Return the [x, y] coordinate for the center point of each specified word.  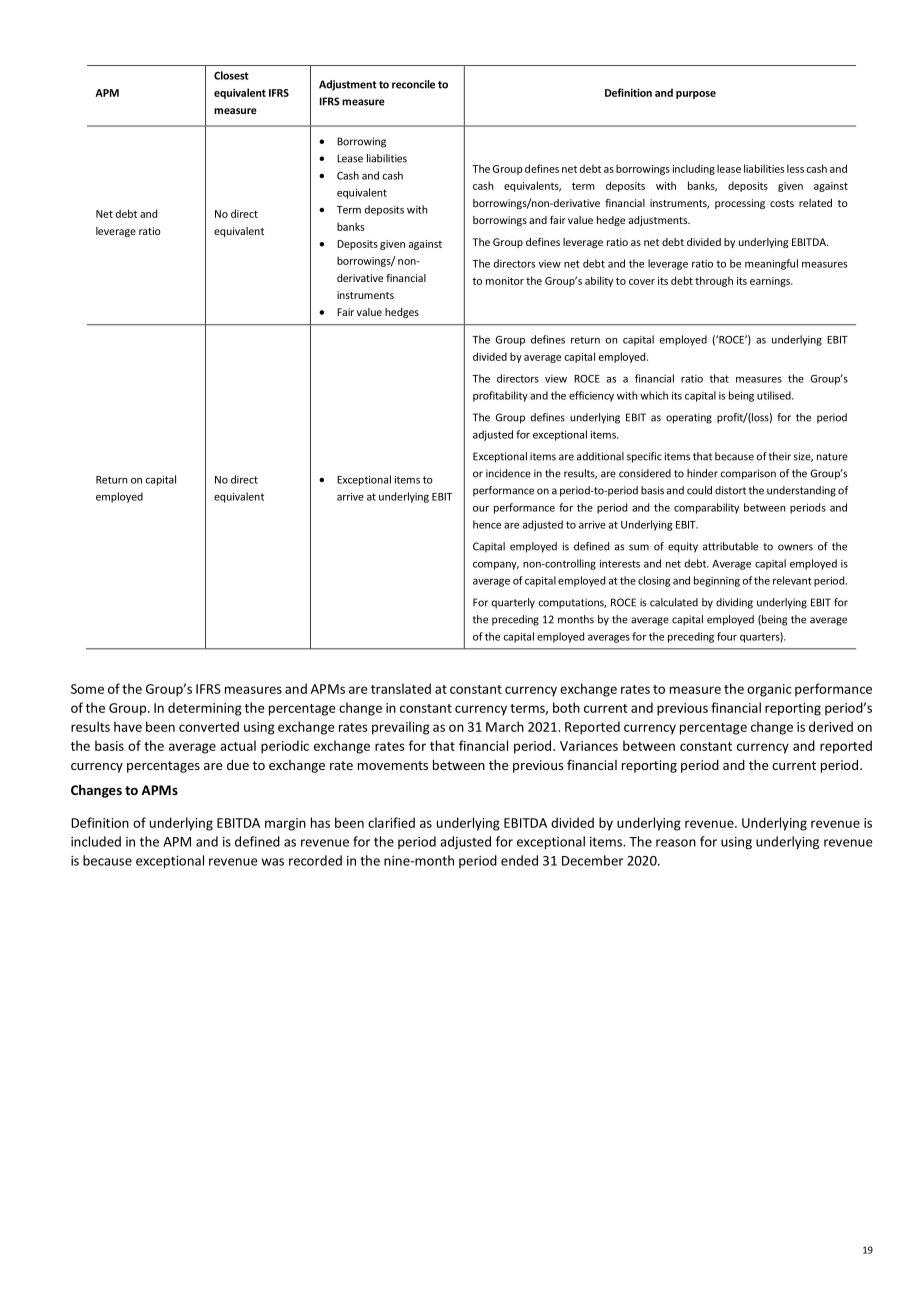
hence [487, 524]
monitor [505, 281]
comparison [748, 474]
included [96, 841]
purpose [696, 95]
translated [401, 688]
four [727, 636]
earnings [771, 282]
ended [519, 860]
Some [87, 689]
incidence [508, 473]
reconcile [413, 84]
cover [642, 282]
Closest [231, 75]
